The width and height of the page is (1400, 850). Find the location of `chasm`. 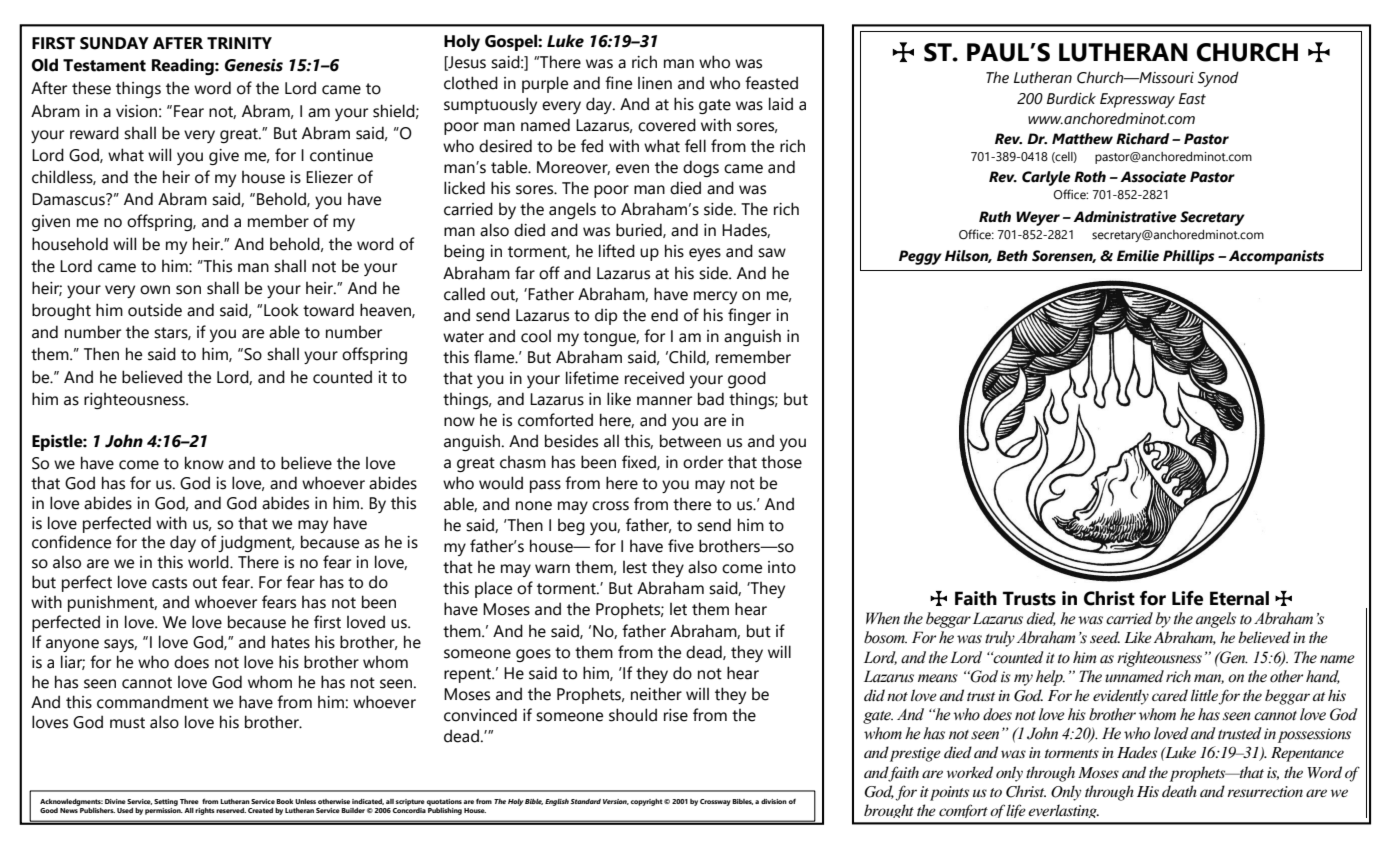

chasm is located at coordinates (523, 462).
